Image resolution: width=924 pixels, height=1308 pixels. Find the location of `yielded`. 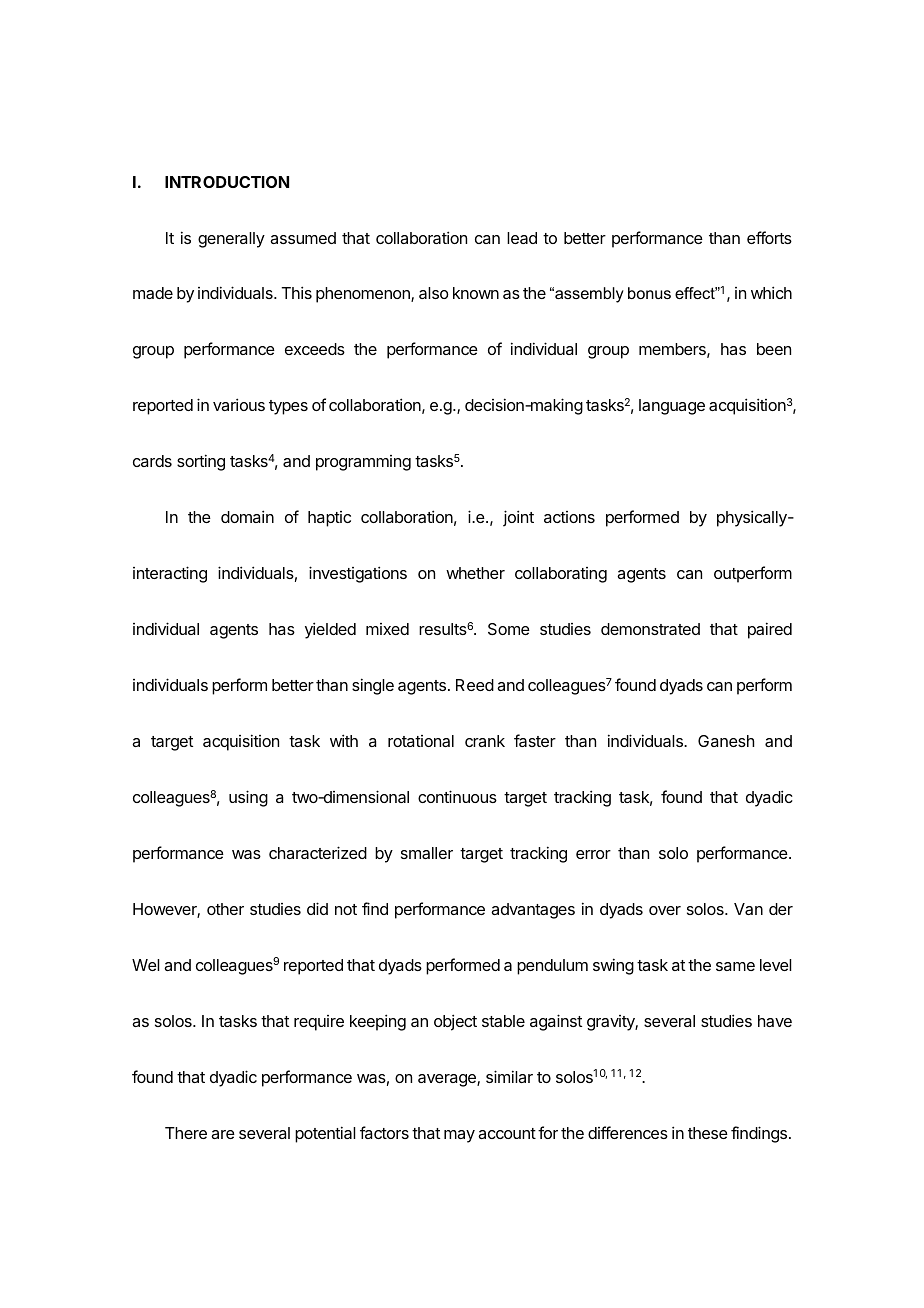

yielded is located at coordinates (330, 630).
